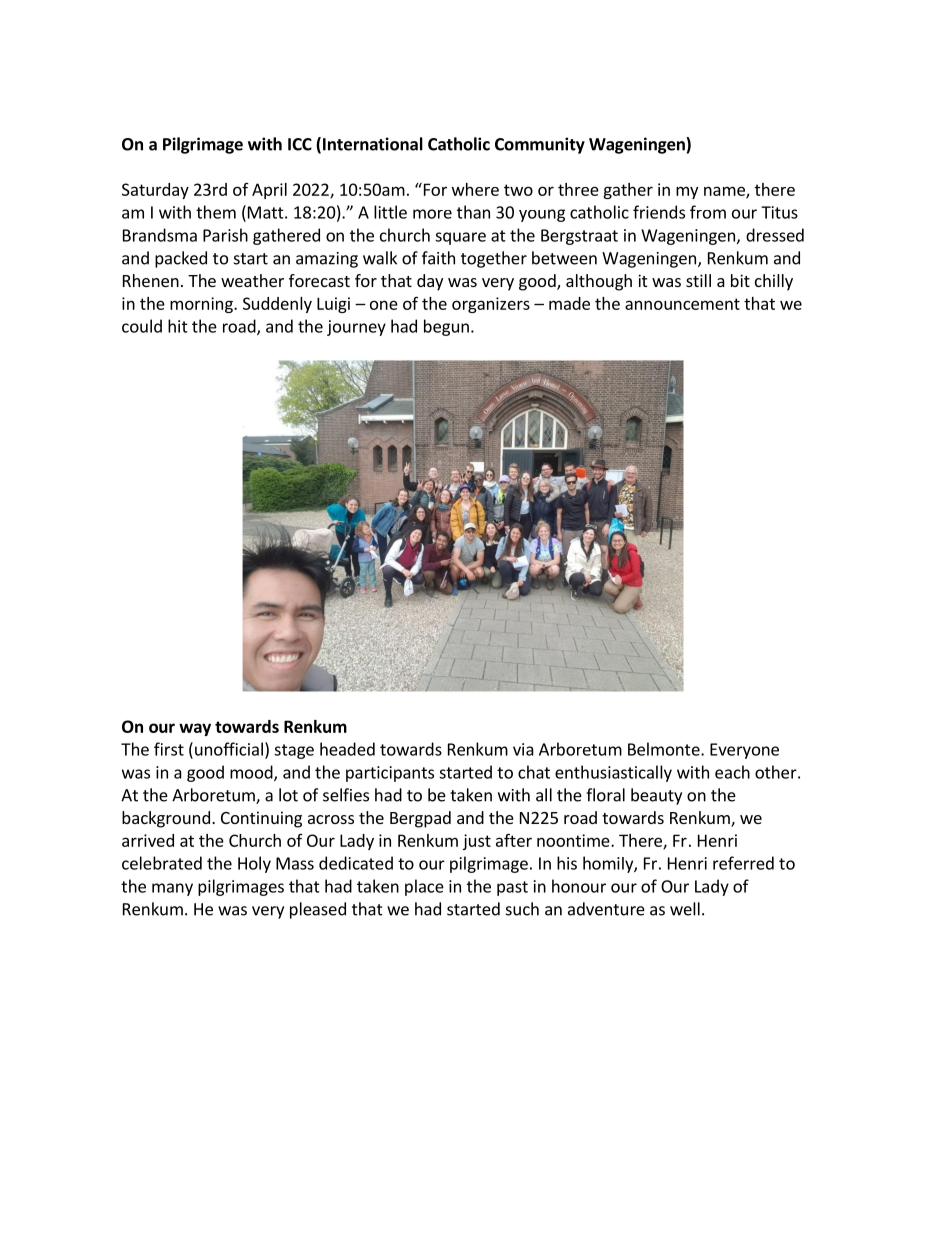  What do you see at coordinates (569, 303) in the image?
I see `made` at bounding box center [569, 303].
